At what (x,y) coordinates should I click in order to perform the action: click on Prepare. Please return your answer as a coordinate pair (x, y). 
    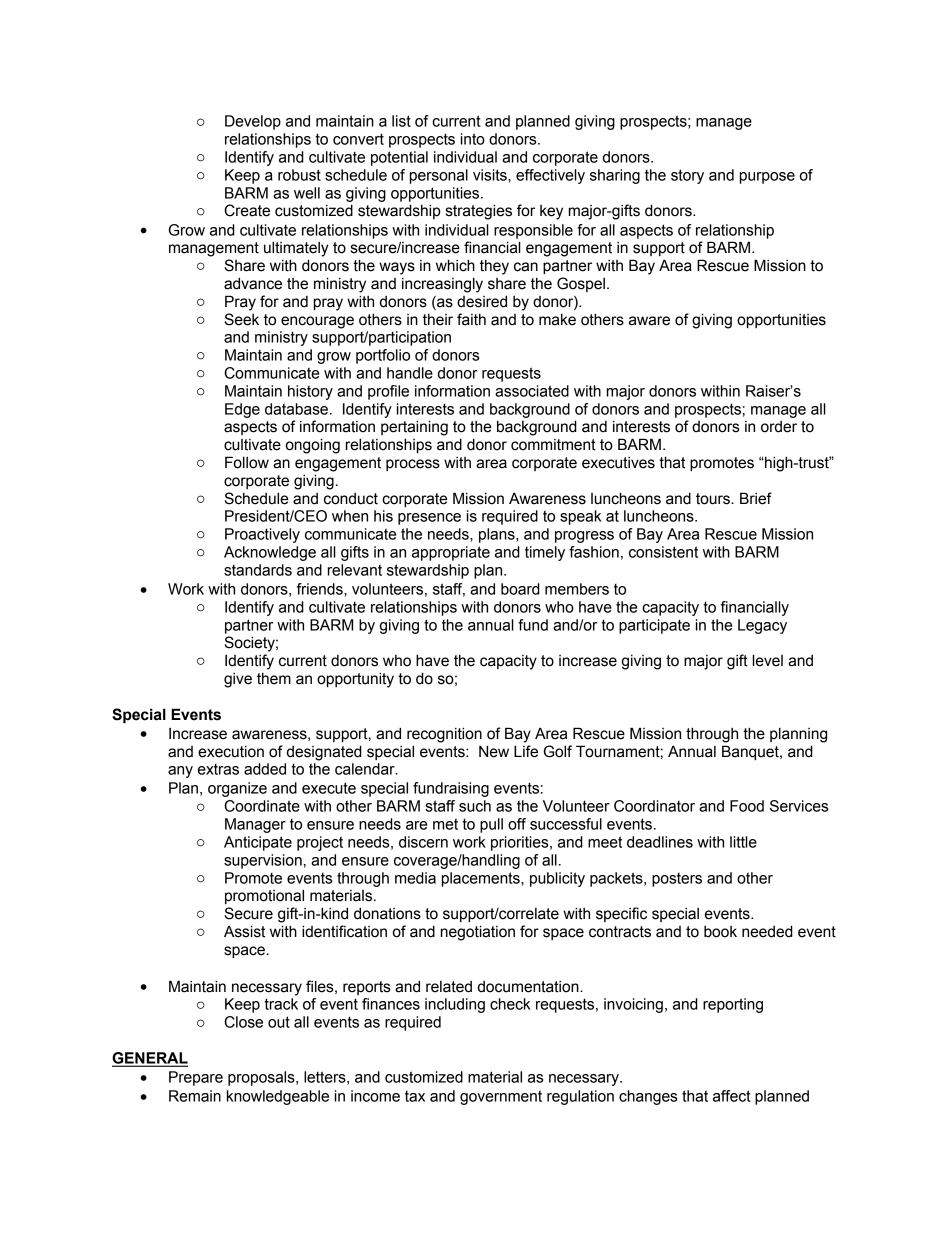
    Looking at the image, I should click on (196, 1078).
